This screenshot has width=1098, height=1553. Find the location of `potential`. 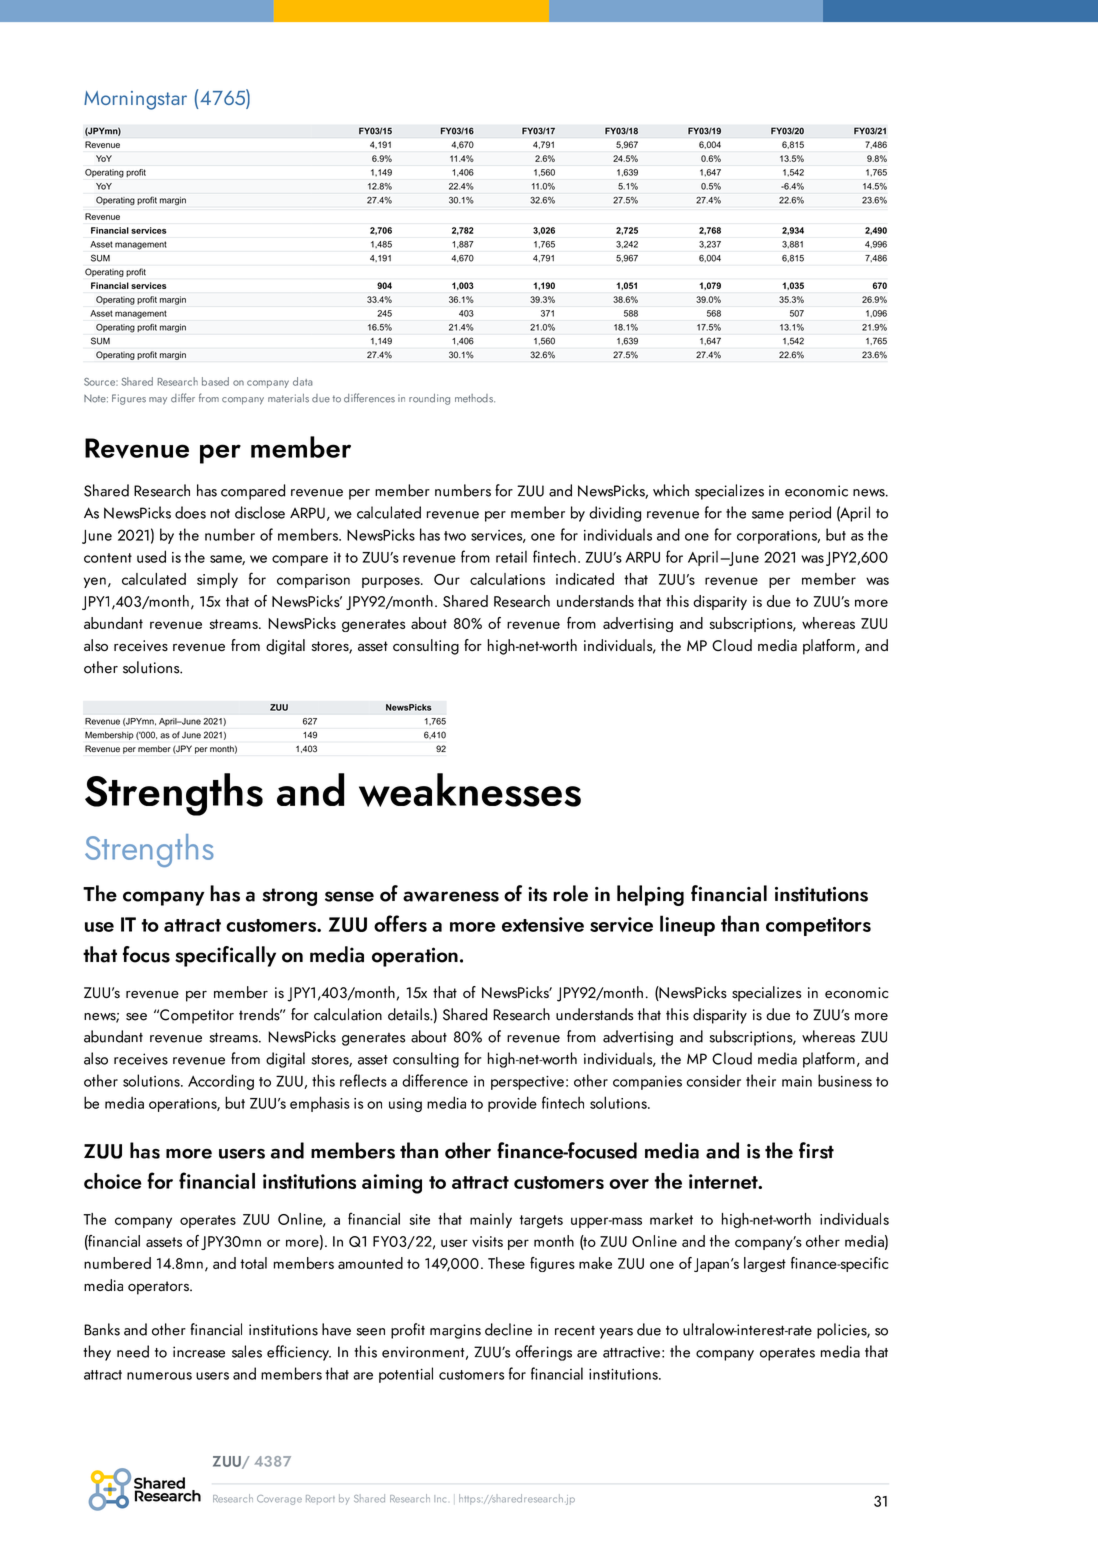

potential is located at coordinates (406, 1375).
